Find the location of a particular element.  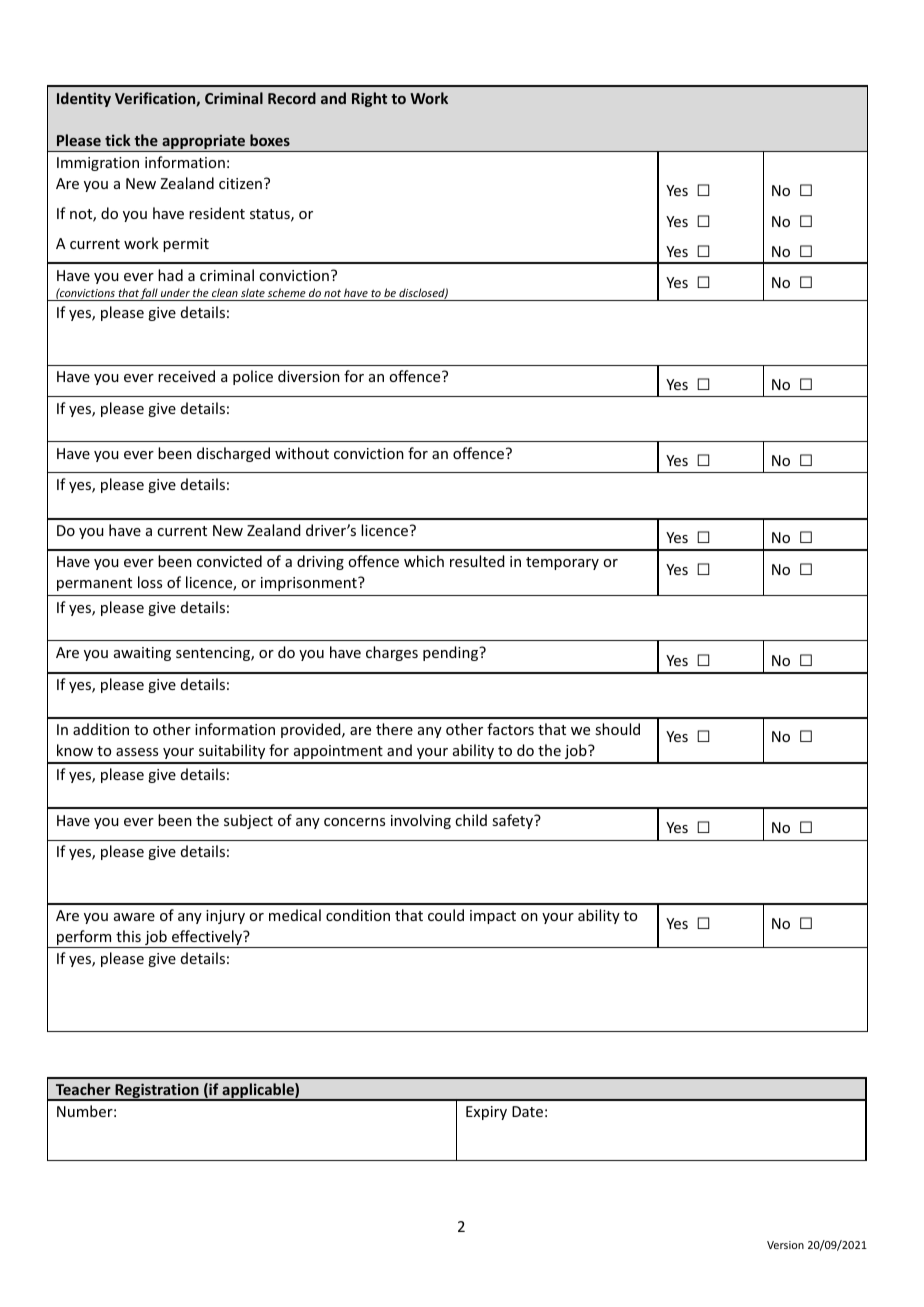

factors is located at coordinates (510, 729).
